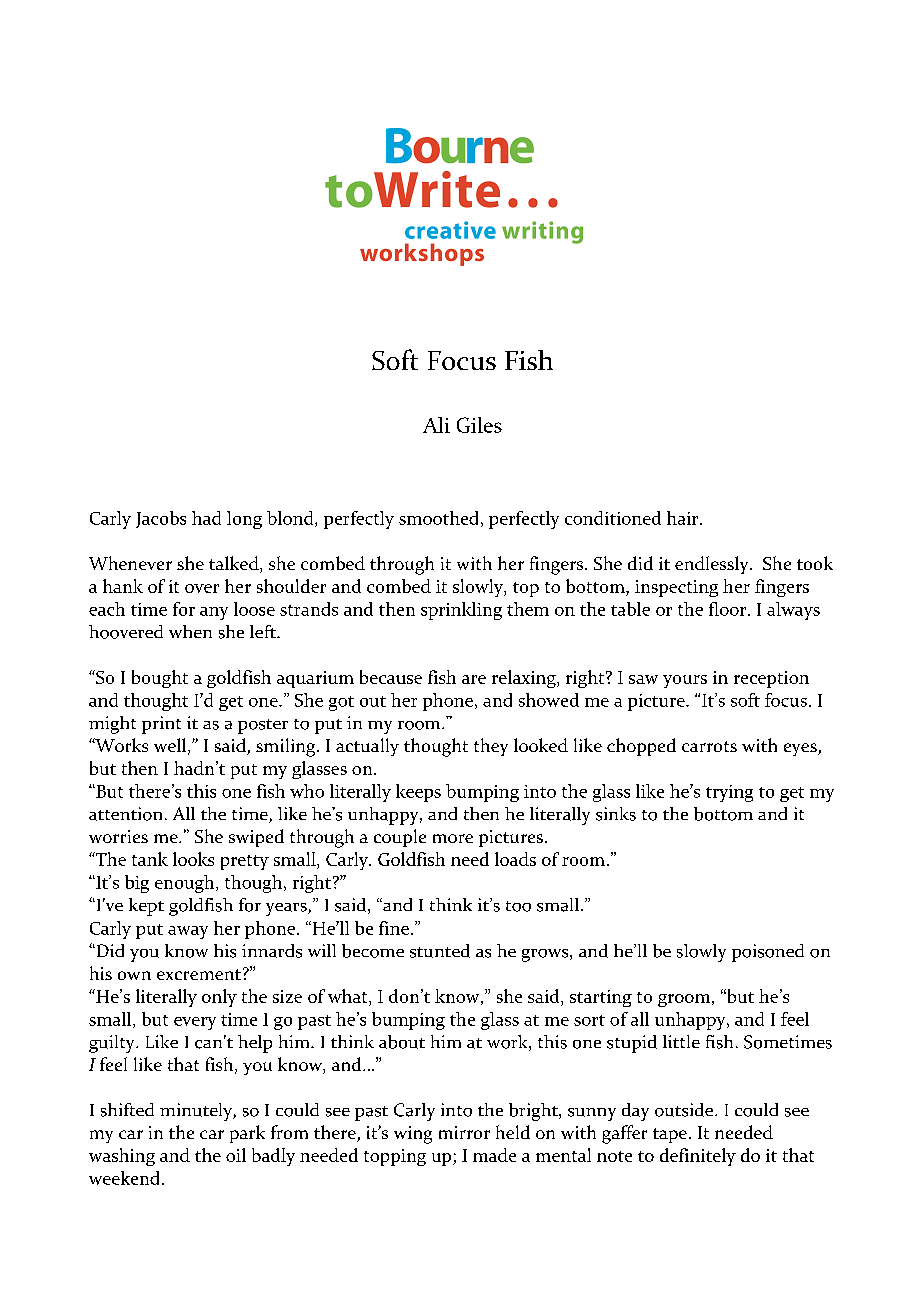 Image resolution: width=924 pixels, height=1308 pixels. I want to click on poisoned, so click(768, 953).
